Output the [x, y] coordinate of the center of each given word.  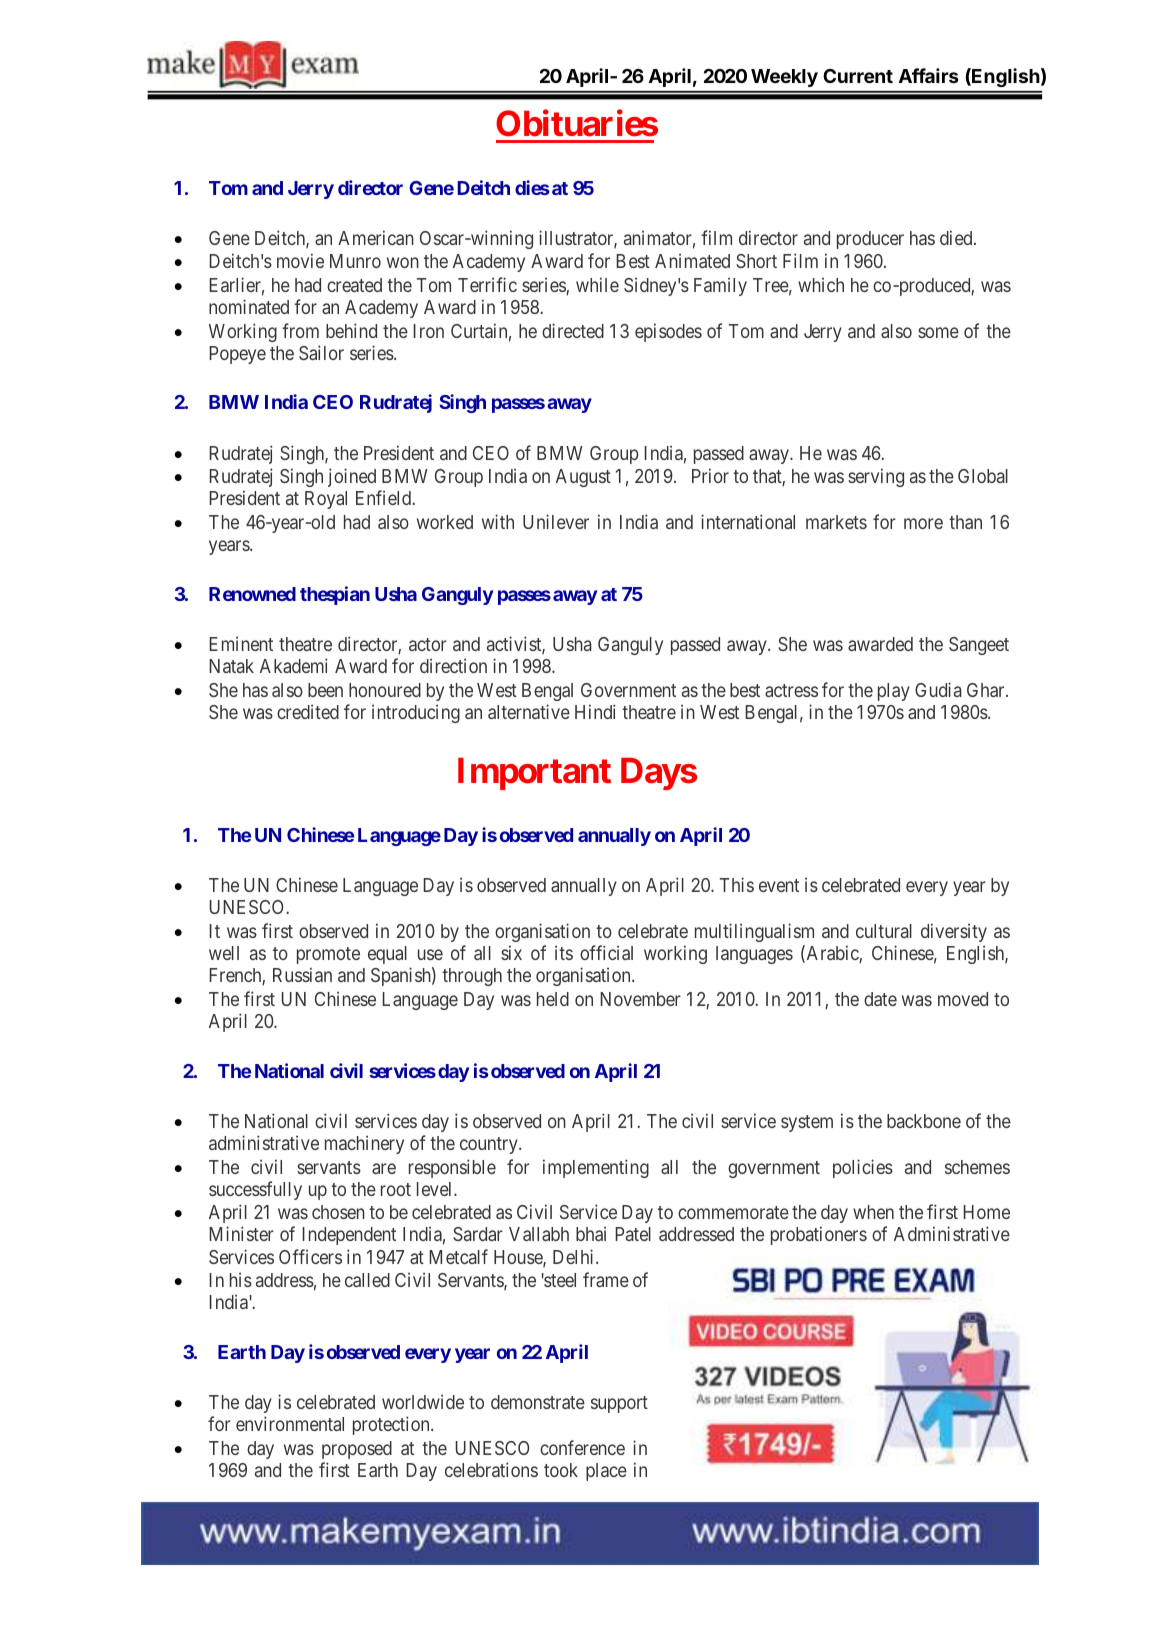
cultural [884, 931]
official [606, 952]
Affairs [929, 75]
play [894, 692]
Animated [692, 260]
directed [573, 330]
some [938, 332]
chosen [338, 1212]
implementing [596, 1168]
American [376, 237]
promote [328, 955]
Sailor [321, 352]
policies [863, 1168]
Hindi [595, 711]
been [325, 690]
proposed [357, 1450]
